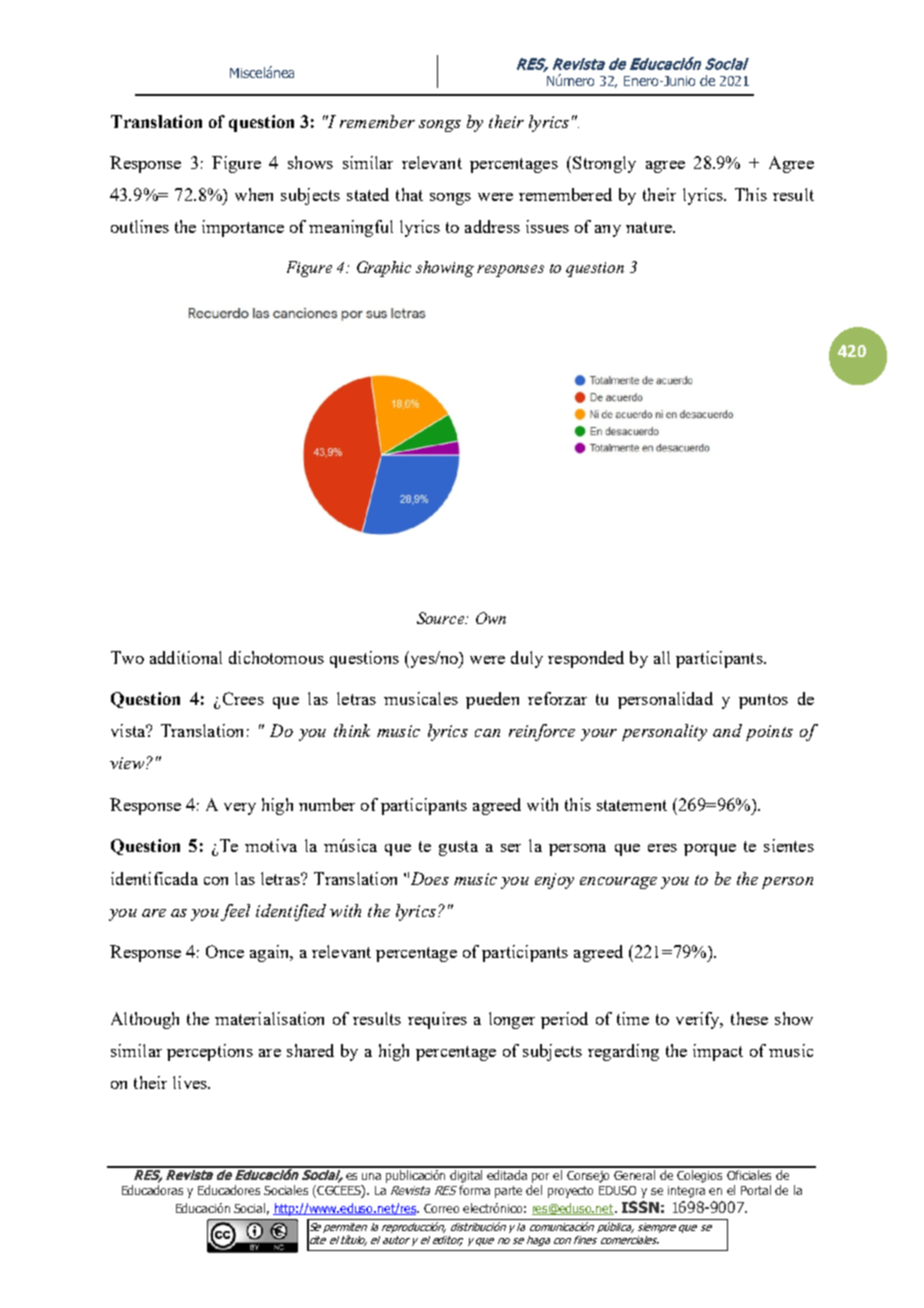  I want to click on that, so click(409, 194).
